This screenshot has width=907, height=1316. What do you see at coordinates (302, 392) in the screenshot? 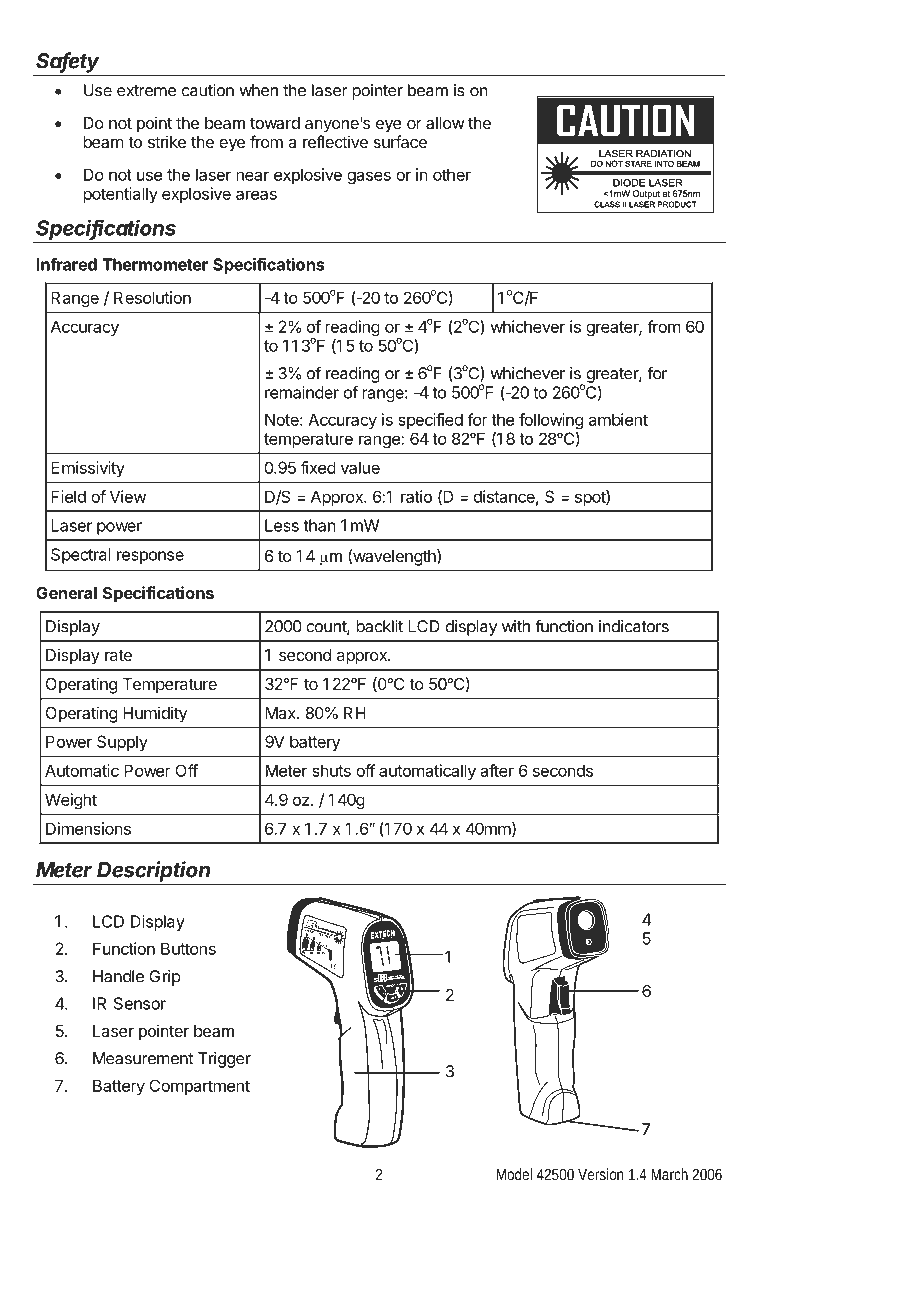
I see `remainder` at bounding box center [302, 392].
